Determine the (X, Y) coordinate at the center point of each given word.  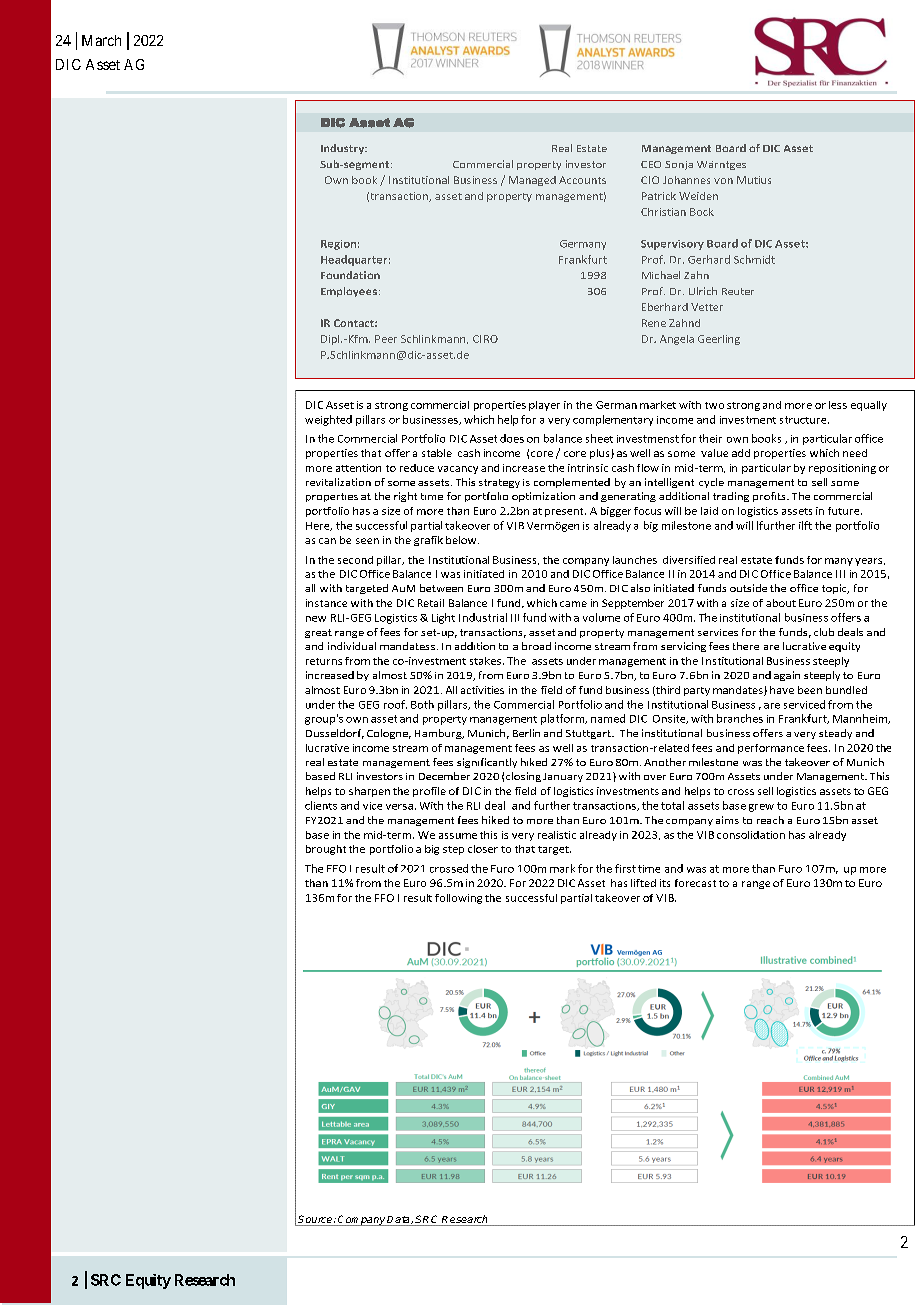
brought (326, 850)
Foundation (350, 275)
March (101, 40)
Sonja (679, 165)
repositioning (842, 469)
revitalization (338, 482)
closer (483, 849)
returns (324, 661)
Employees (349, 292)
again (787, 676)
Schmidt (754, 259)
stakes (485, 661)
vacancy (458, 470)
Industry (344, 149)
